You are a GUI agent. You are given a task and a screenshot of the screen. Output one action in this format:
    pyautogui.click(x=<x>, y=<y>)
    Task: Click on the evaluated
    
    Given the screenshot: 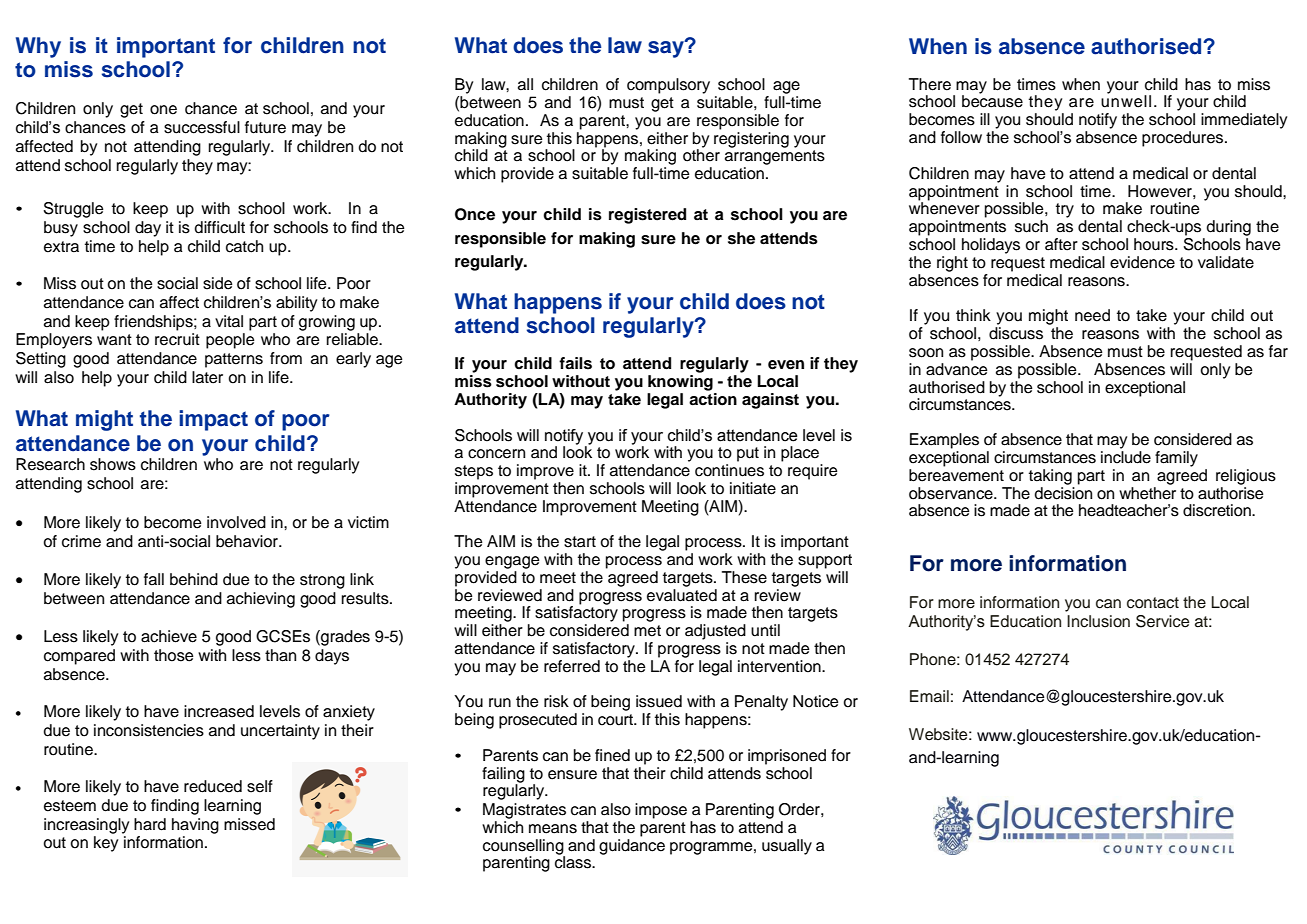 What is the action you would take?
    pyautogui.click(x=682, y=594)
